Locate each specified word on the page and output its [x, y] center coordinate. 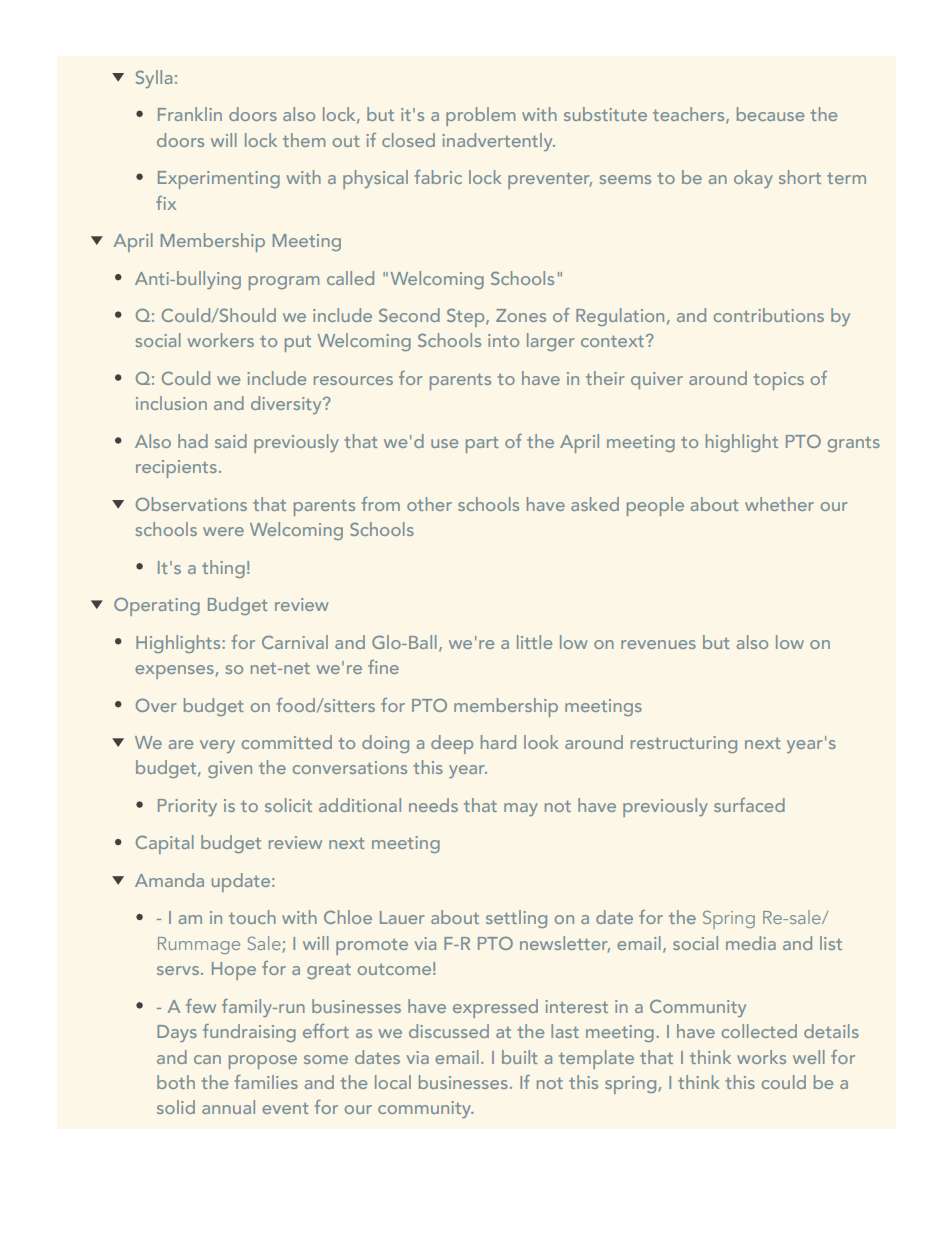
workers [220, 340]
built [520, 1057]
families [266, 1082]
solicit [288, 805]
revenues [658, 644]
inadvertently [498, 142]
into [503, 340]
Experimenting [219, 180]
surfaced [749, 805]
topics [778, 381]
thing [223, 569]
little [534, 642]
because [770, 114]
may [521, 809]
